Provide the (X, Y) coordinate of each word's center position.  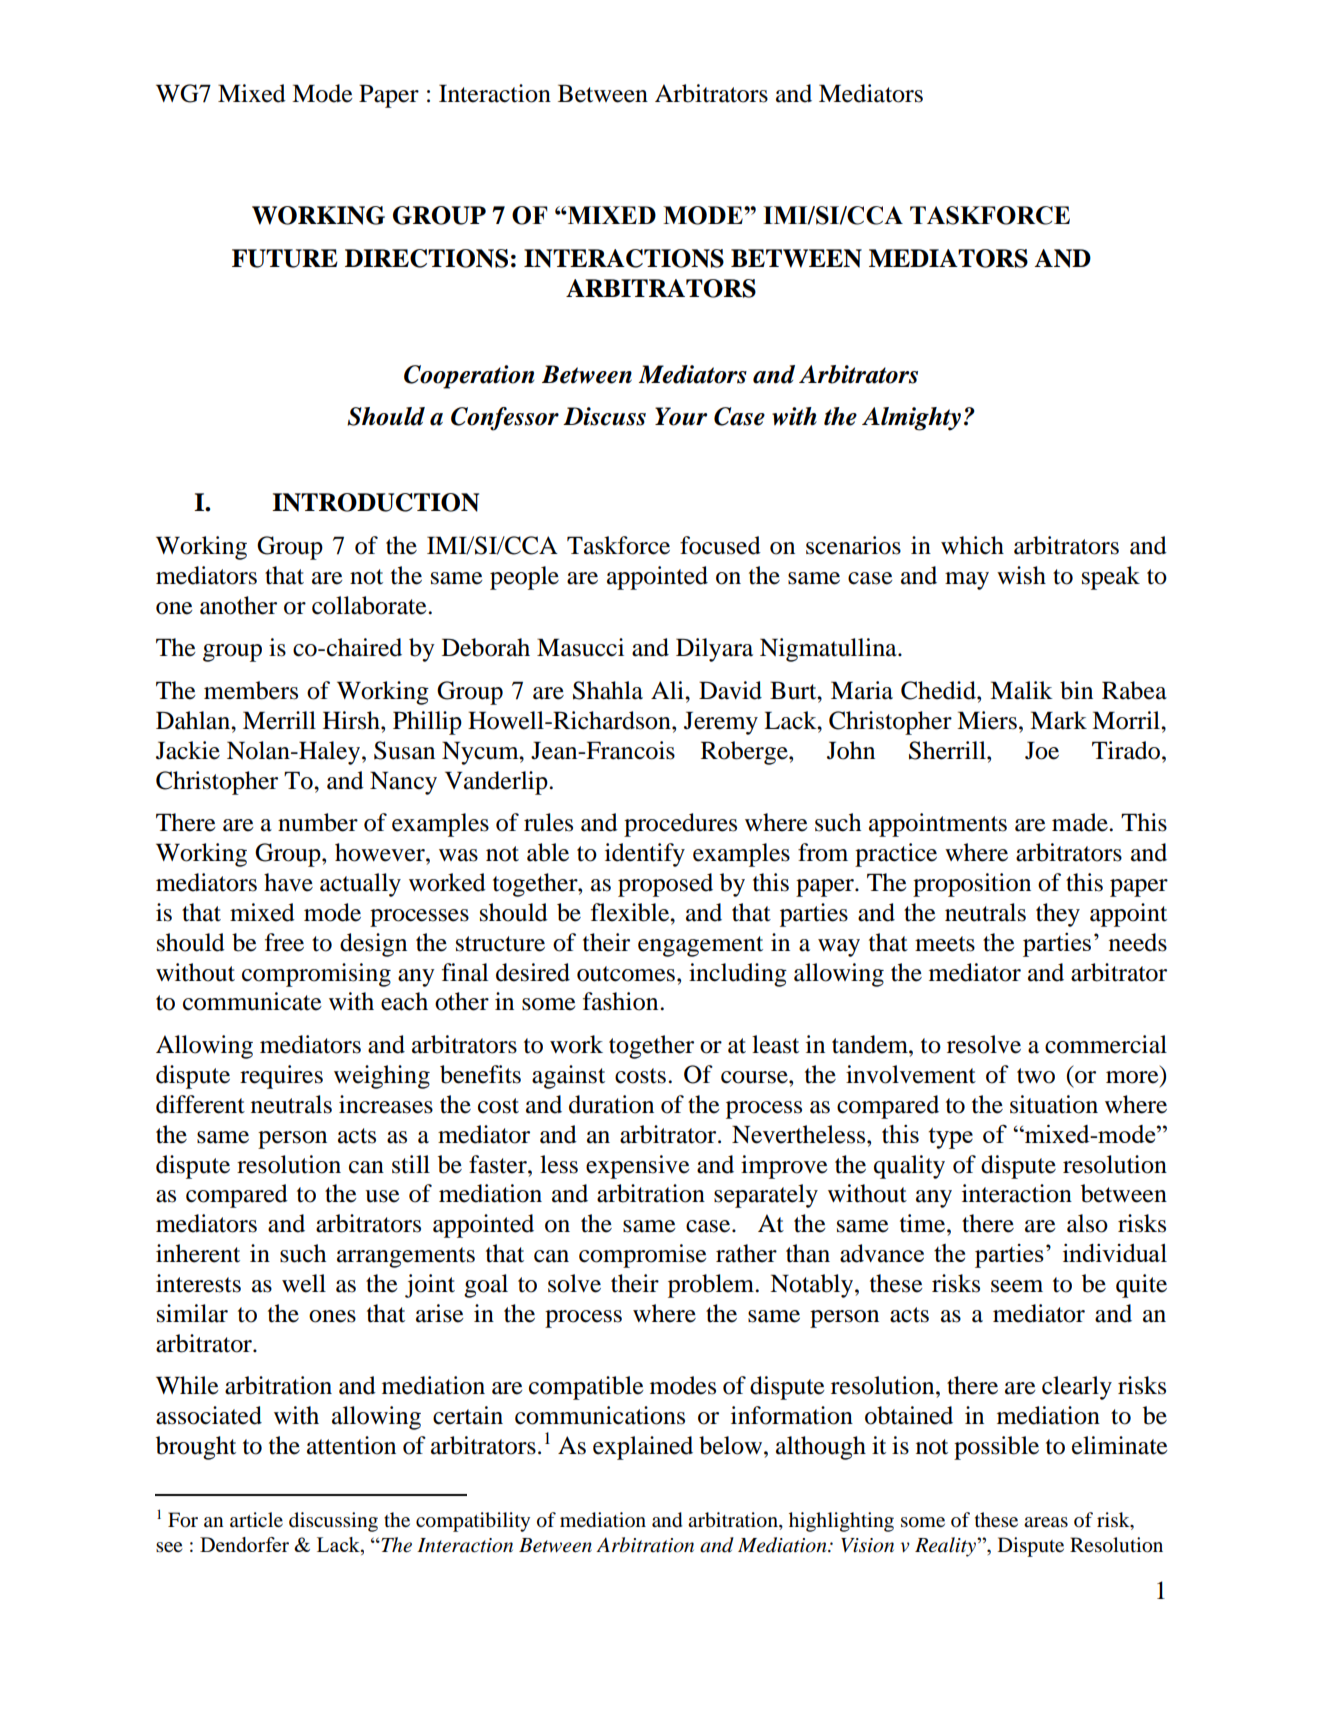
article (256, 1520)
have (288, 882)
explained (643, 1448)
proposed (665, 885)
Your (681, 416)
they (1058, 915)
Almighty (911, 419)
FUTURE (285, 258)
